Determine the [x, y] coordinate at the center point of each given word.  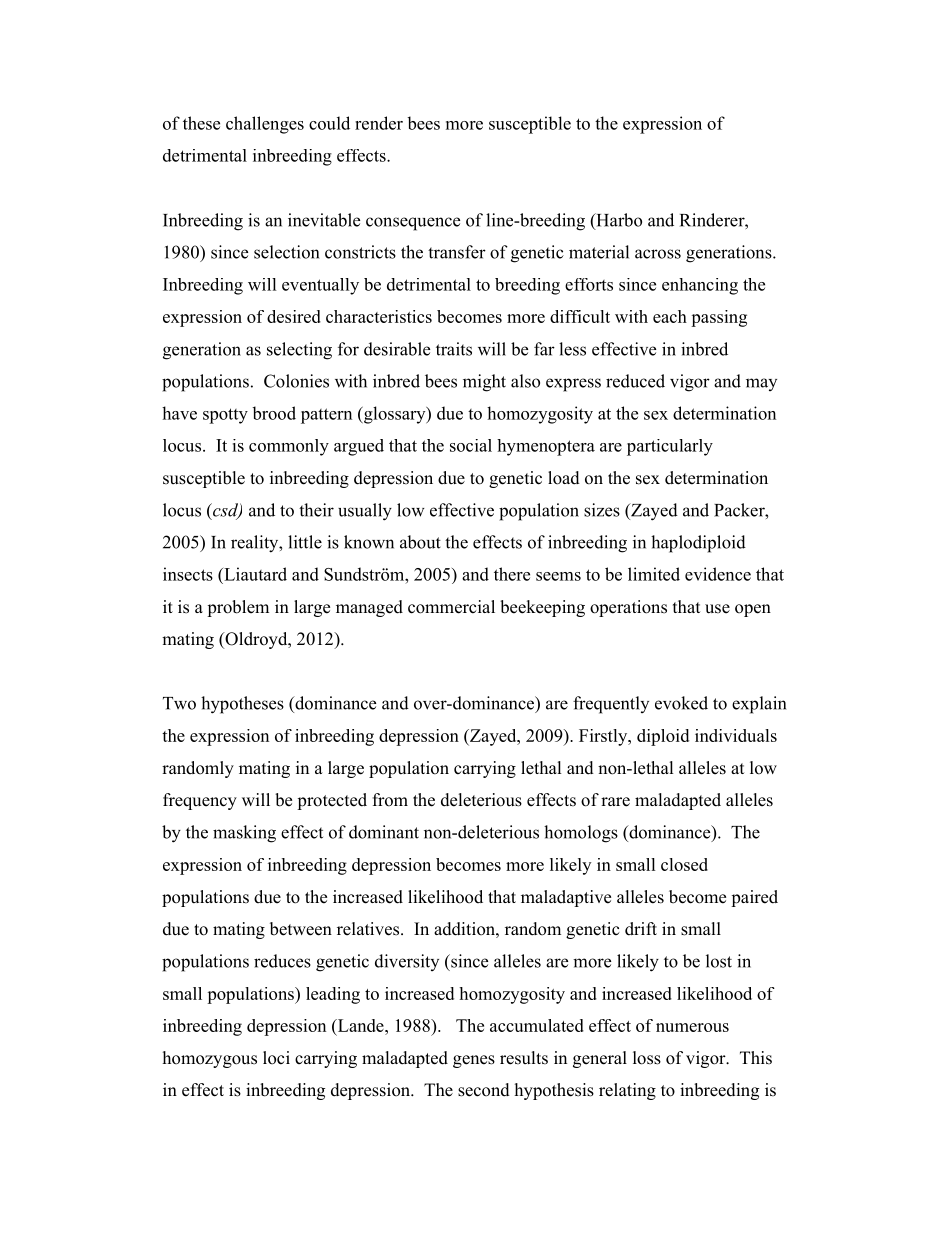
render [379, 123]
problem [238, 608]
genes [474, 1061]
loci [276, 1058]
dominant [384, 832]
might [484, 383]
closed [684, 864]
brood [274, 413]
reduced [635, 381]
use [717, 609]
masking [244, 834]
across [658, 254]
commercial [451, 607]
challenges [265, 125]
